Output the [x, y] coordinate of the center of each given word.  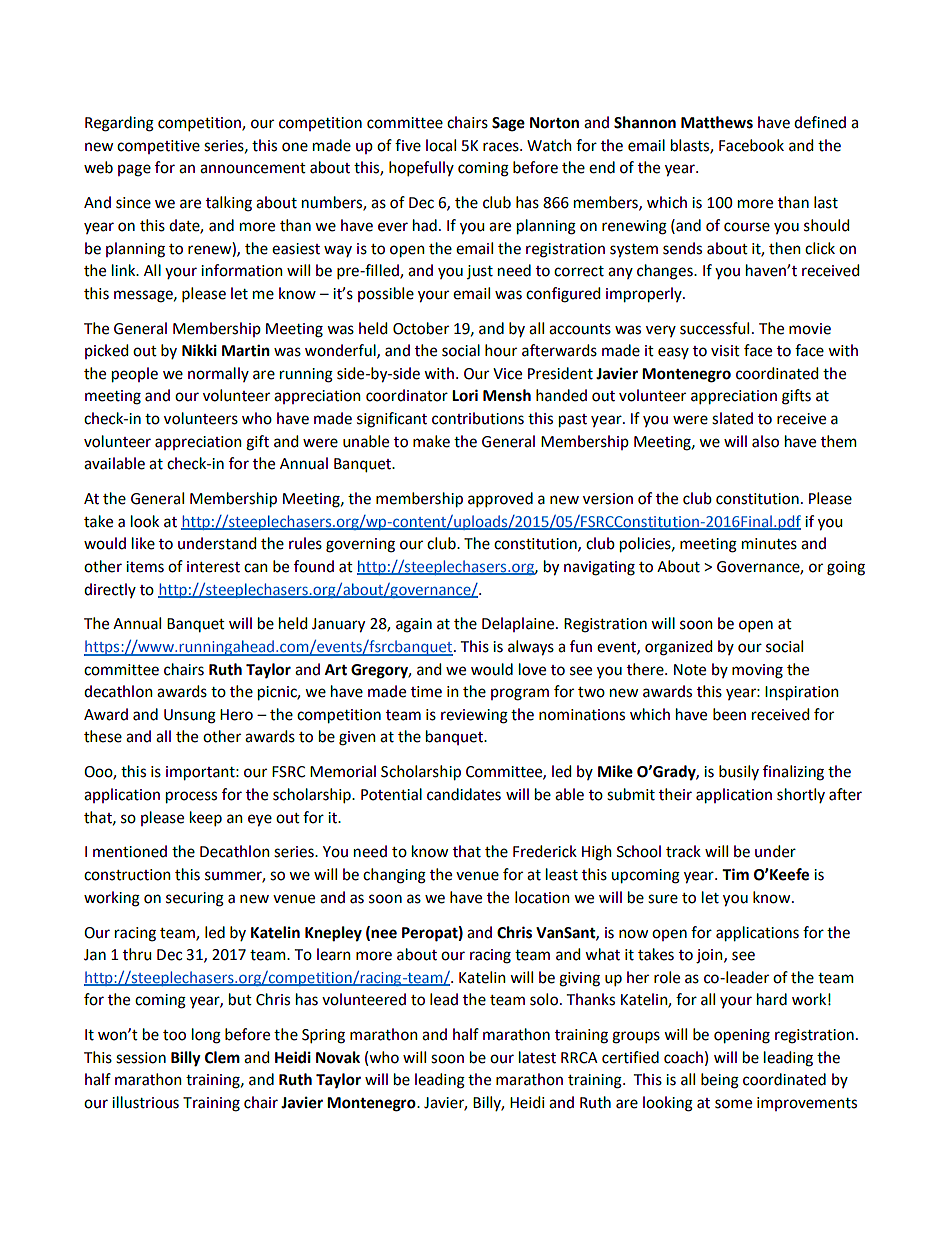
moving [757, 671]
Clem [222, 1057]
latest [537, 1057]
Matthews [717, 122]
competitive [158, 147]
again [414, 625]
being [720, 1081]
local [441, 145]
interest [213, 567]
